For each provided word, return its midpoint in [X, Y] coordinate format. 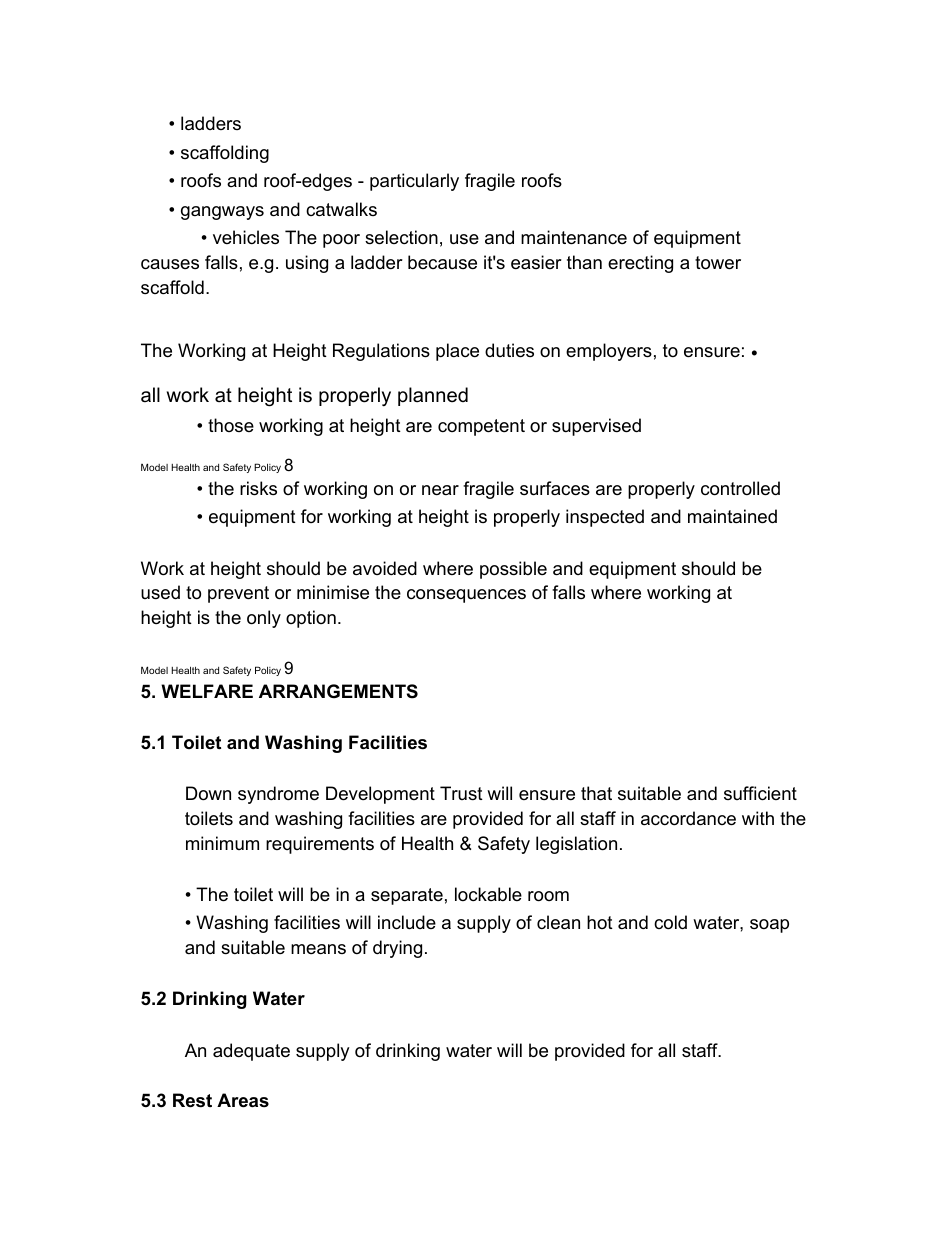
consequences [466, 596]
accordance [688, 818]
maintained [732, 516]
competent [481, 427]
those [231, 425]
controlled [740, 488]
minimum [222, 843]
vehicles [246, 237]
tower [718, 263]
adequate [251, 1052]
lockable [488, 894]
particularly [414, 182]
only [264, 619]
